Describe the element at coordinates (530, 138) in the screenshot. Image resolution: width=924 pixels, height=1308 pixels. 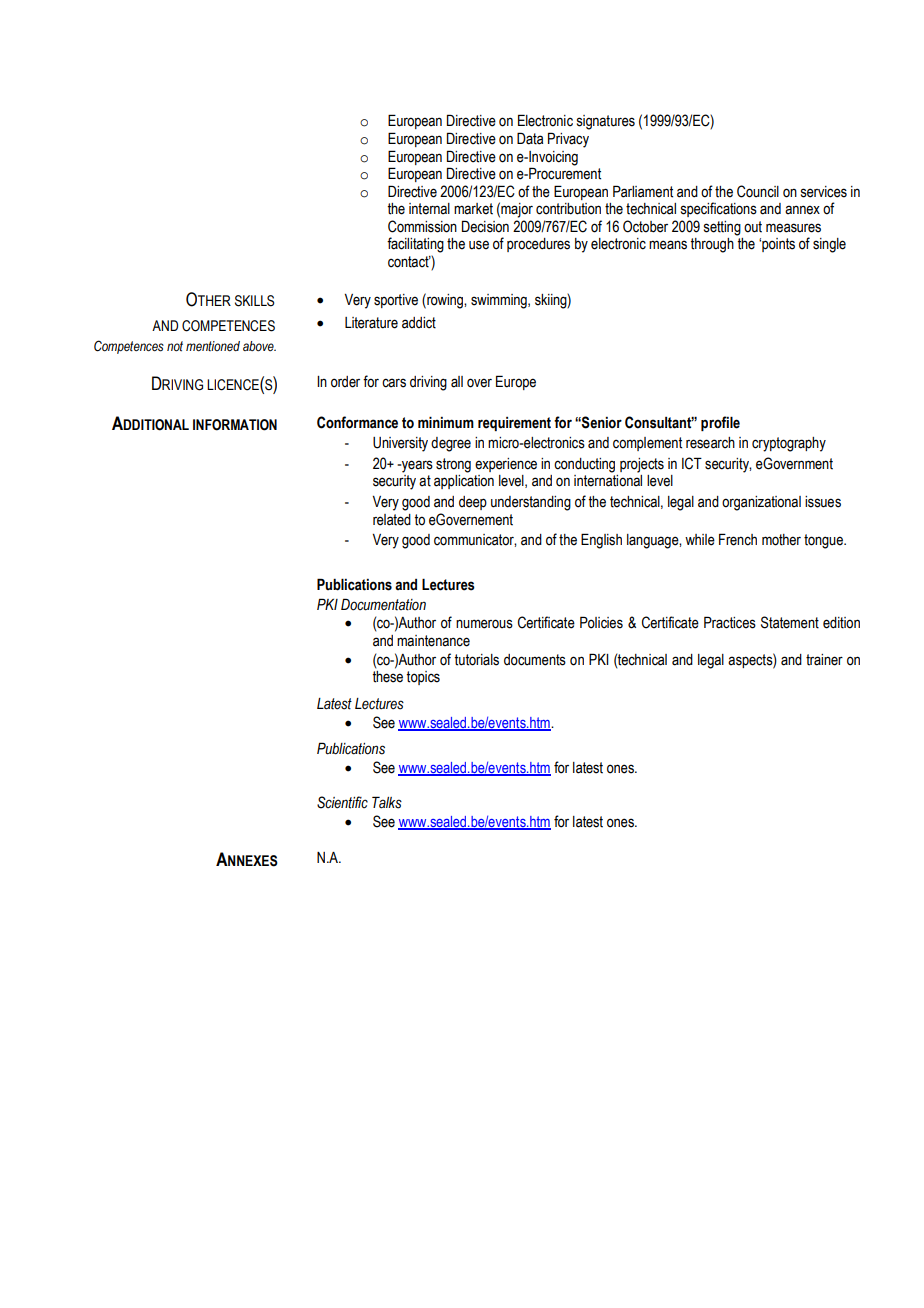
I see `Data` at that location.
